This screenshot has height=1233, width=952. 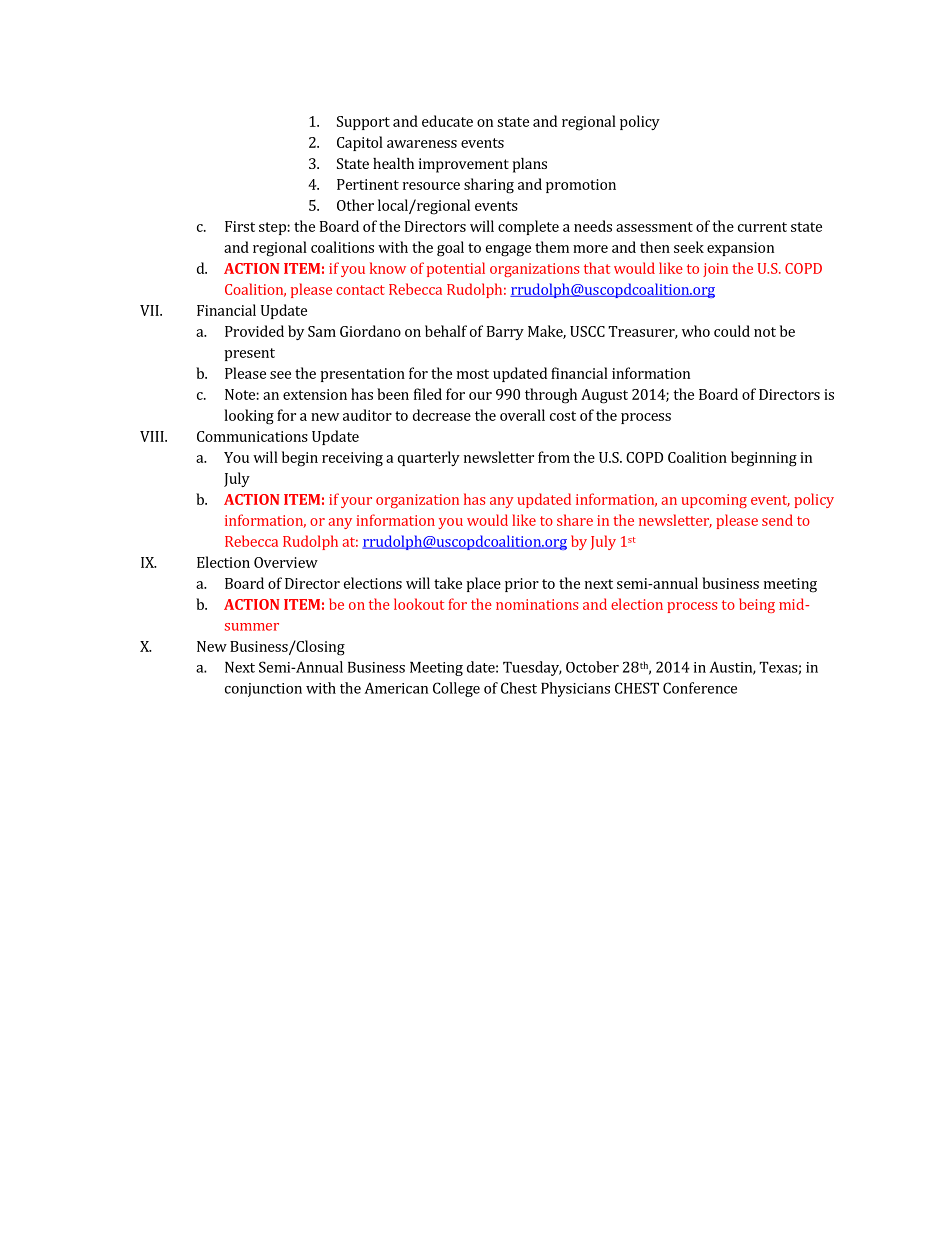 I want to click on conjunction, so click(x=263, y=690).
